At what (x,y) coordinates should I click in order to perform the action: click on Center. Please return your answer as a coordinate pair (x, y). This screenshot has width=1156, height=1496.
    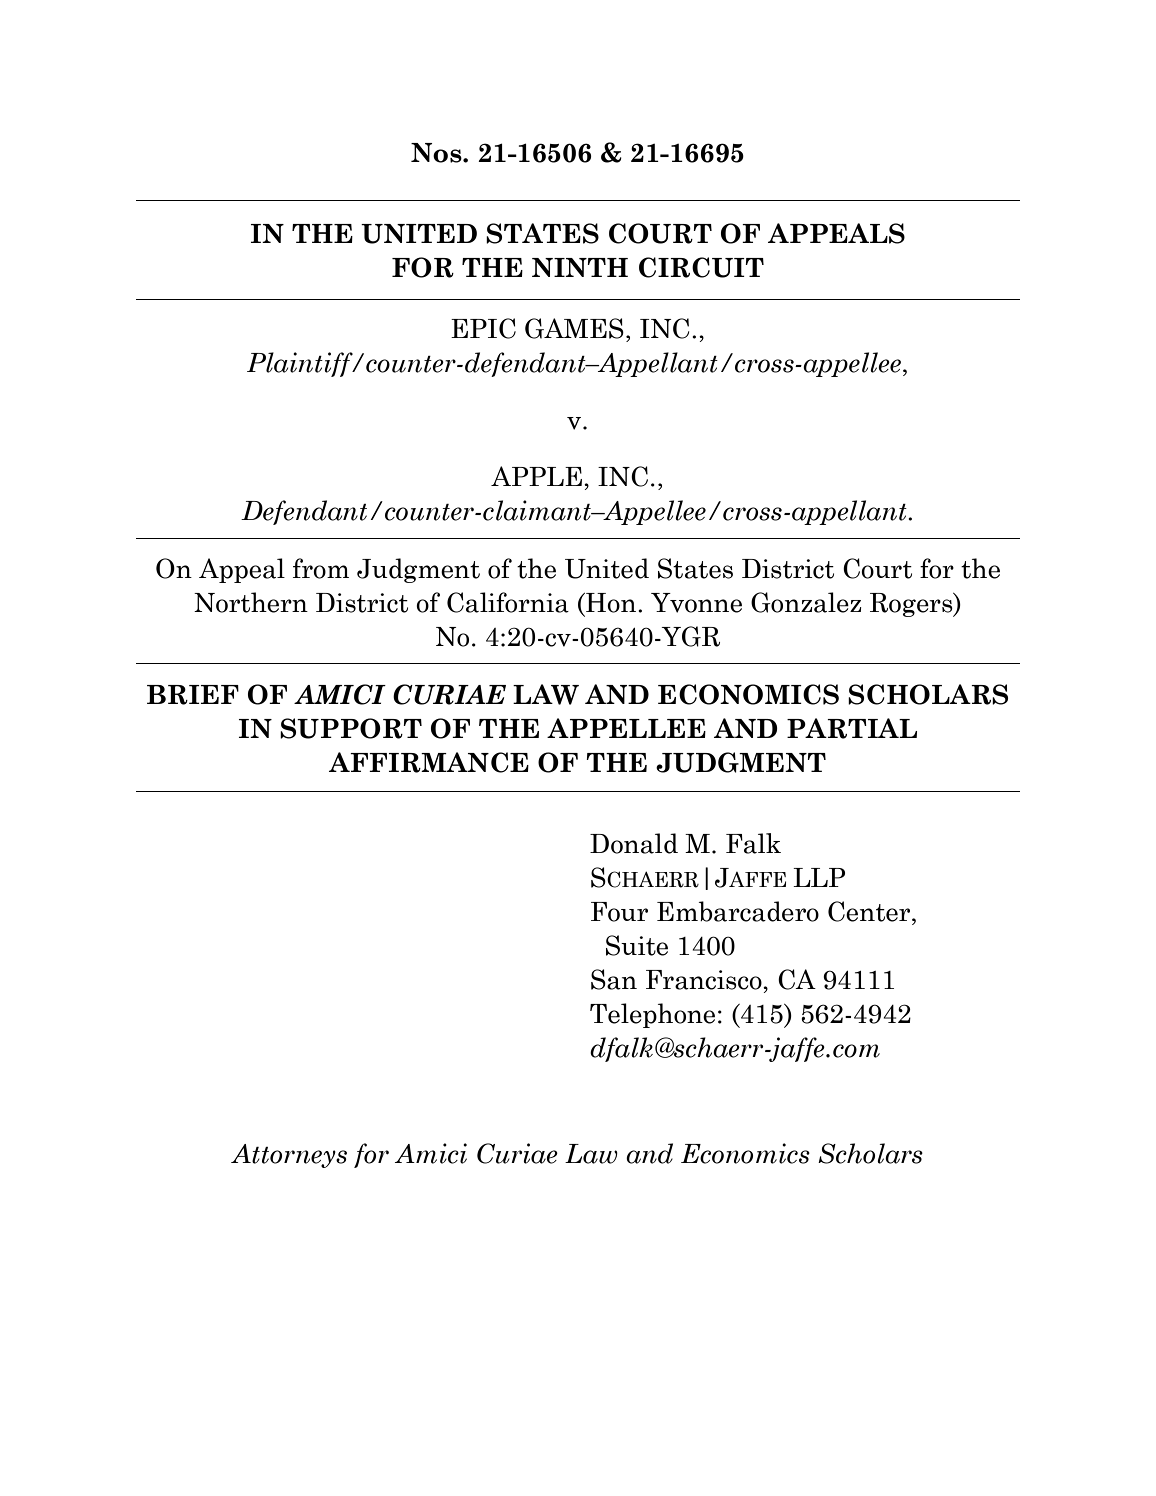
    Looking at the image, I should click on (870, 911).
